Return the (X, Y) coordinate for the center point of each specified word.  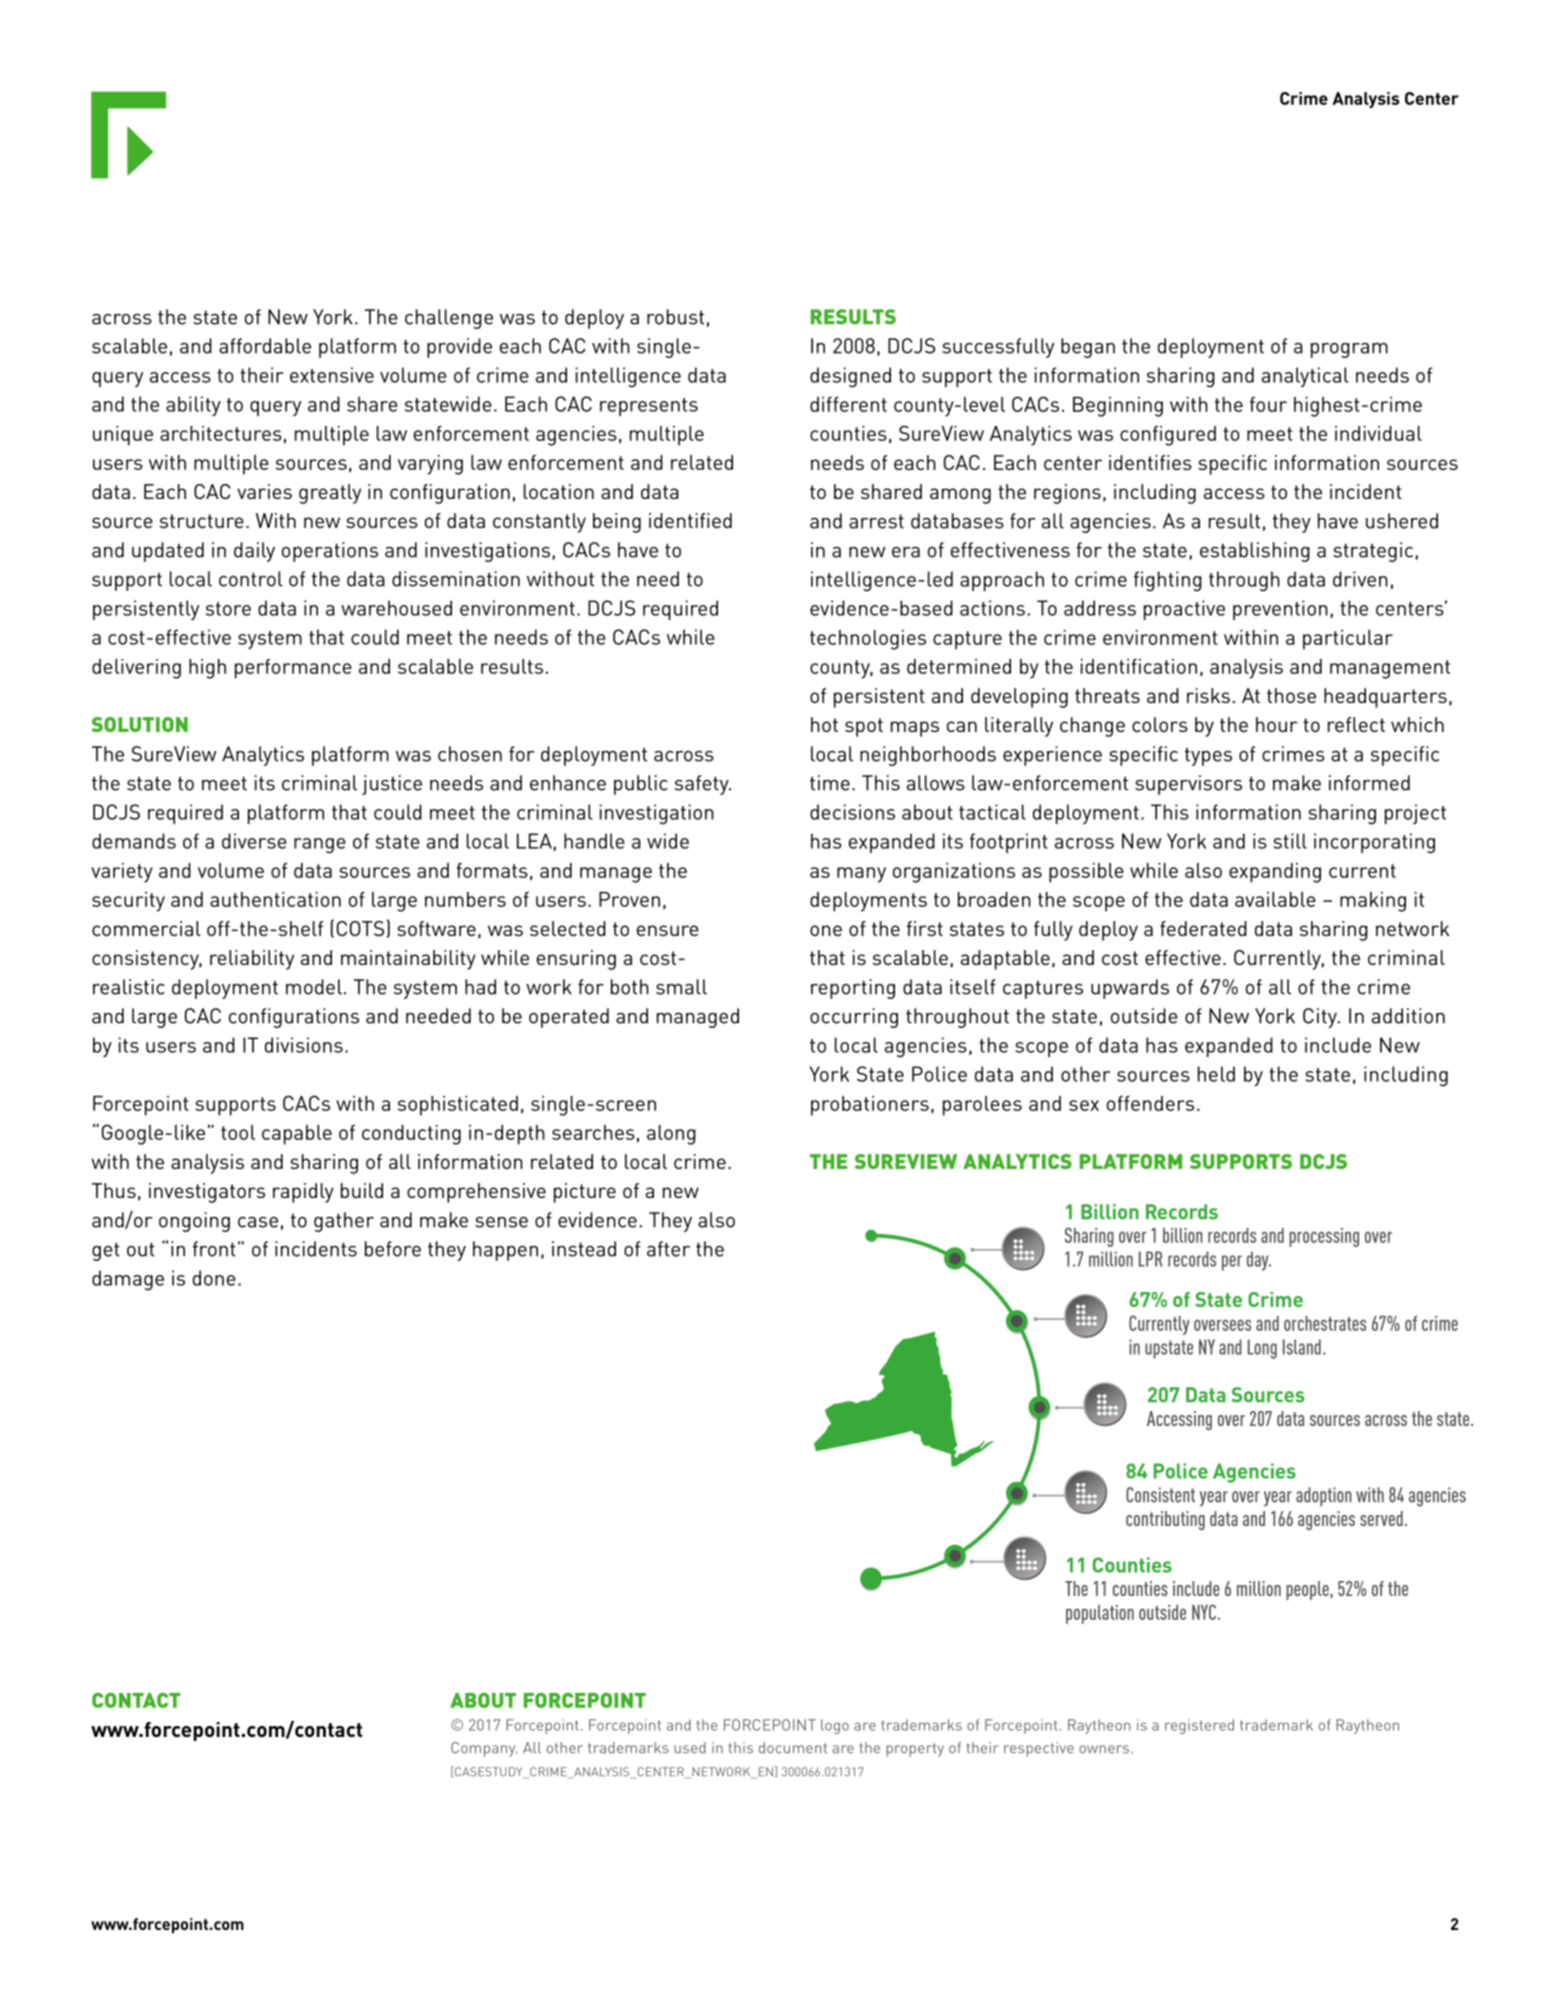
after (668, 1249)
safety (703, 785)
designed (850, 377)
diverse (254, 841)
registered (1199, 1726)
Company (484, 1749)
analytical (1305, 377)
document (793, 1747)
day (1259, 1261)
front (214, 1249)
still (1290, 841)
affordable (265, 346)
